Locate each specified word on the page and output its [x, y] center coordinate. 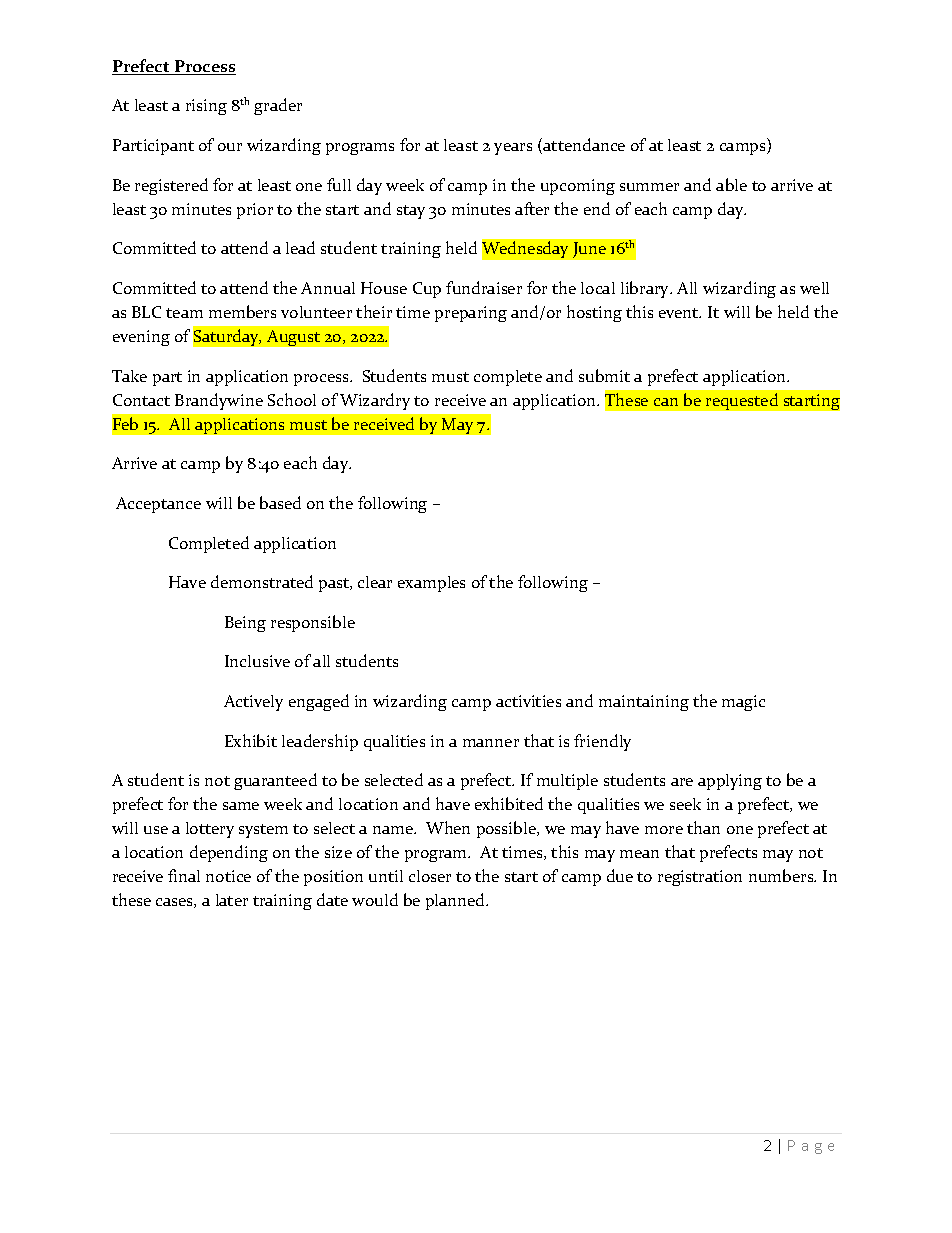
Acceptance [158, 505]
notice [228, 876]
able [731, 184]
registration [700, 878]
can [666, 402]
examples [431, 584]
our [230, 147]
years [513, 149]
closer [430, 876]
